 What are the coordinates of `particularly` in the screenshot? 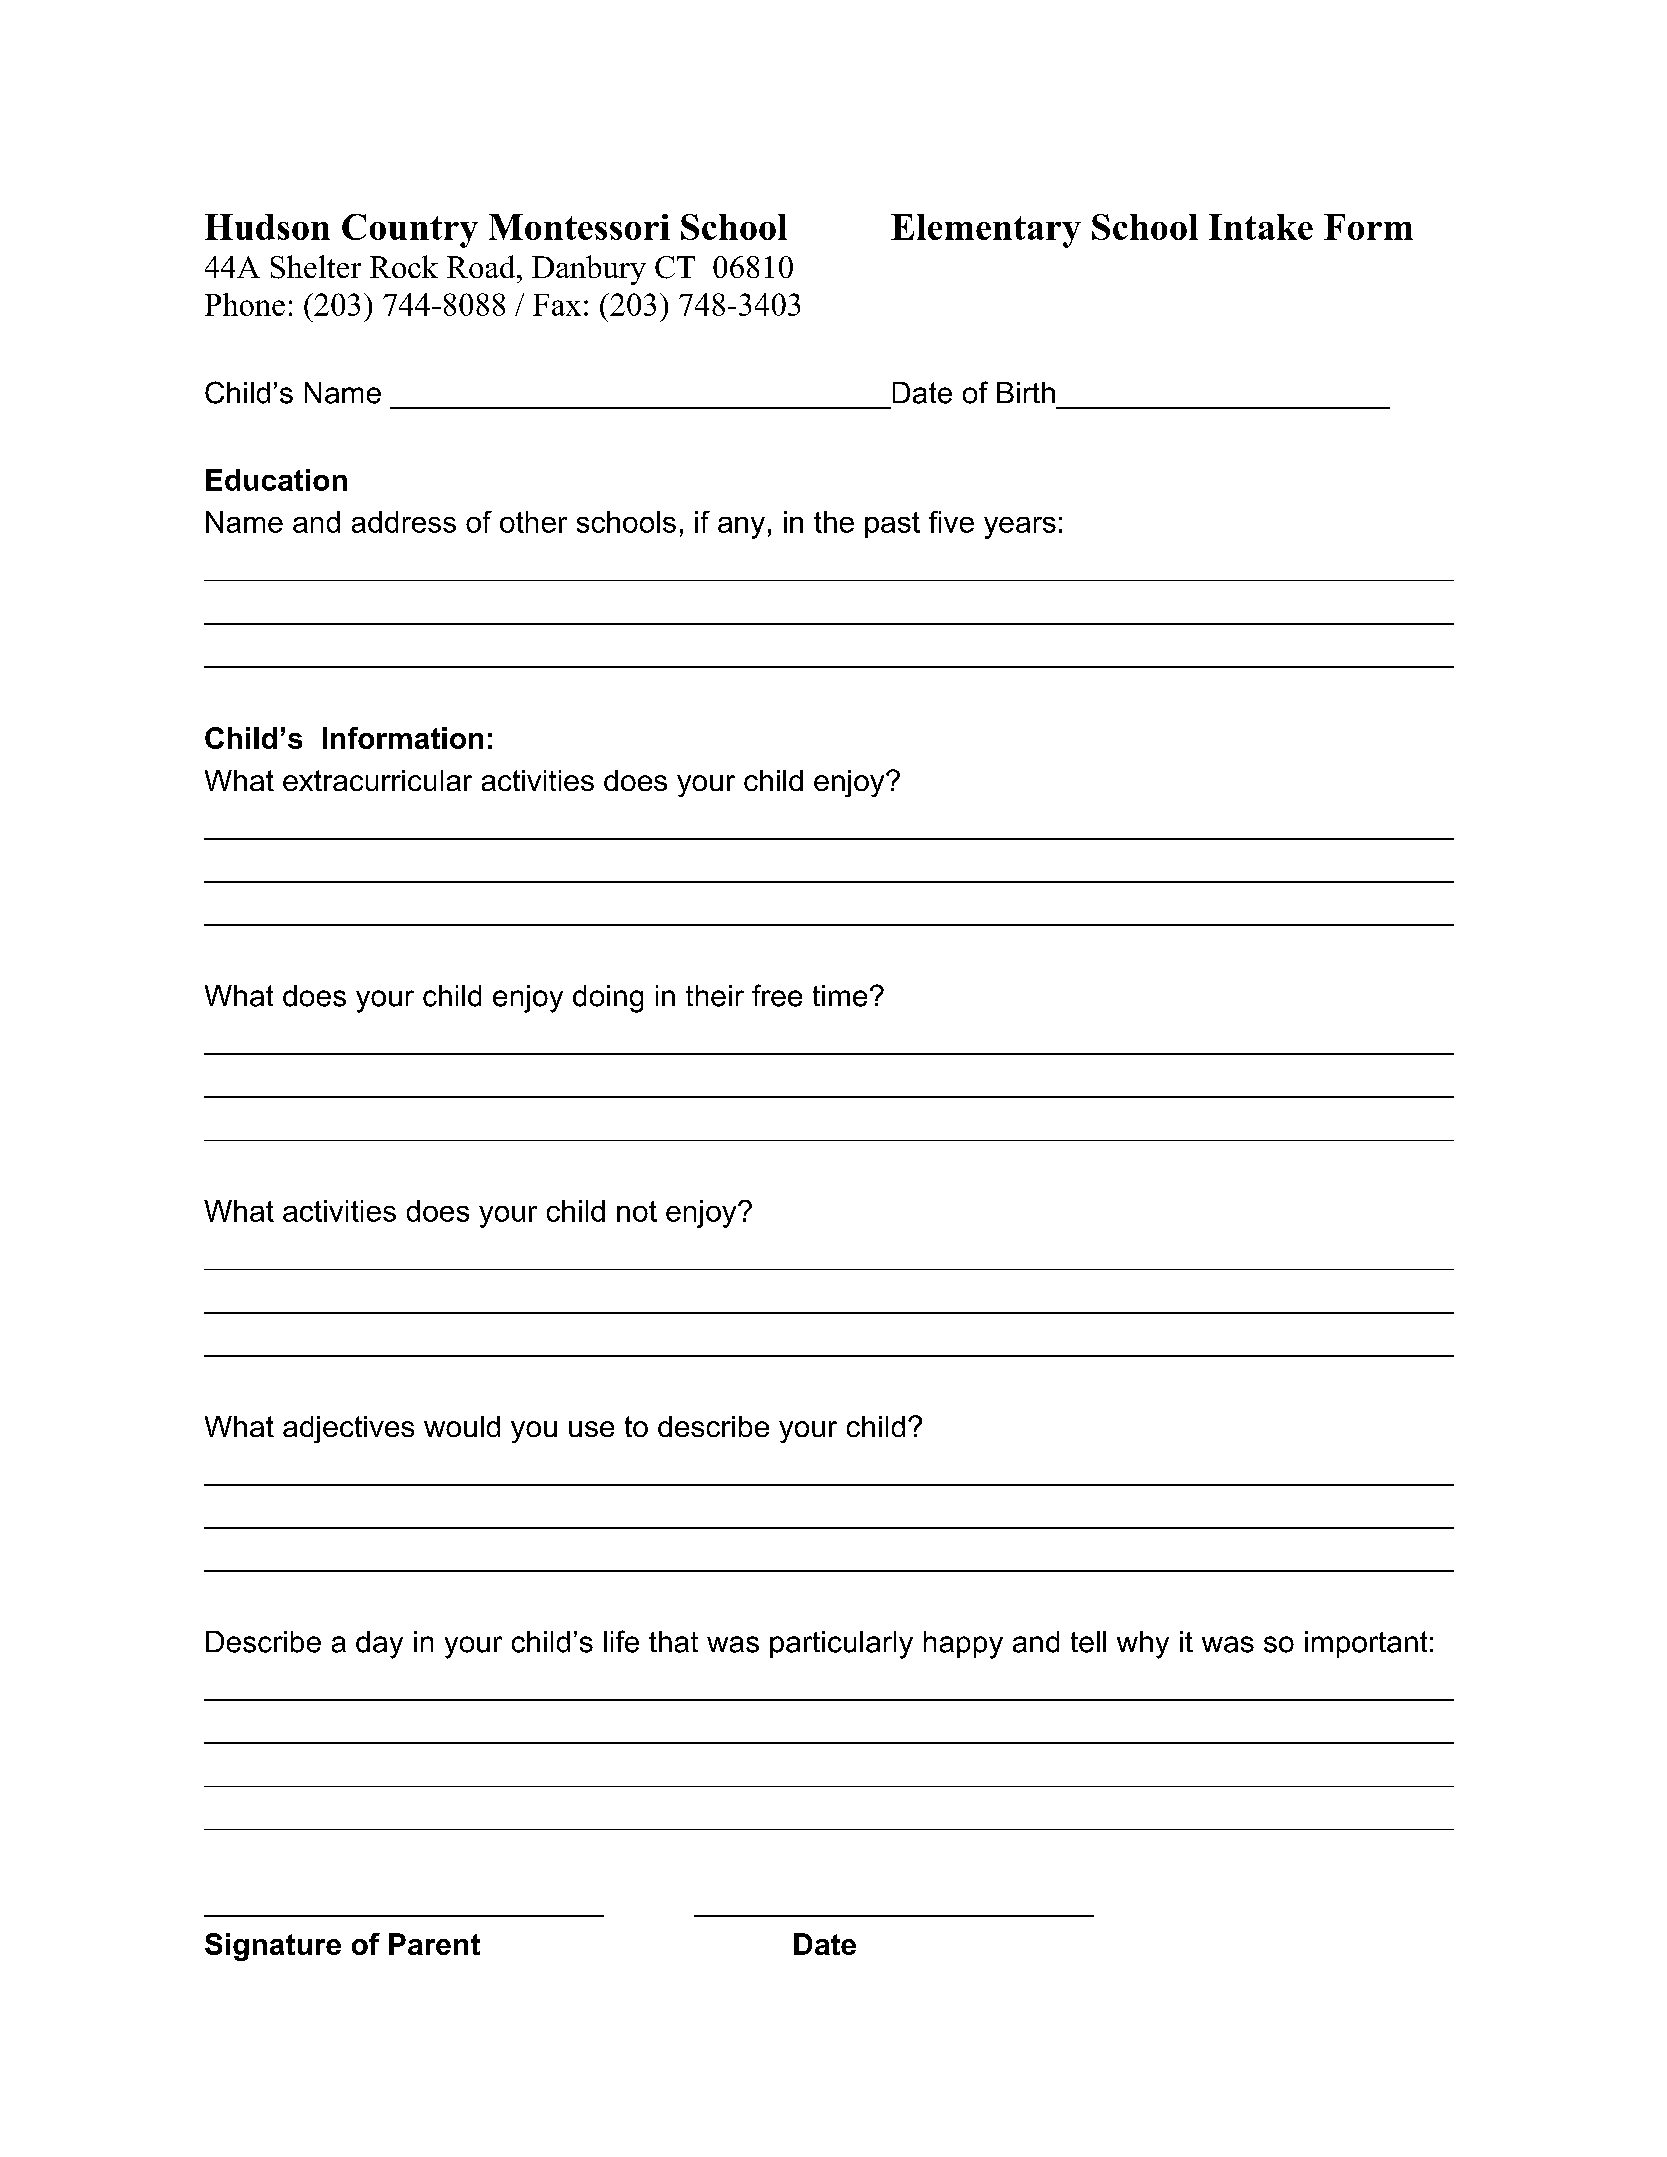 It's located at (841, 1645).
